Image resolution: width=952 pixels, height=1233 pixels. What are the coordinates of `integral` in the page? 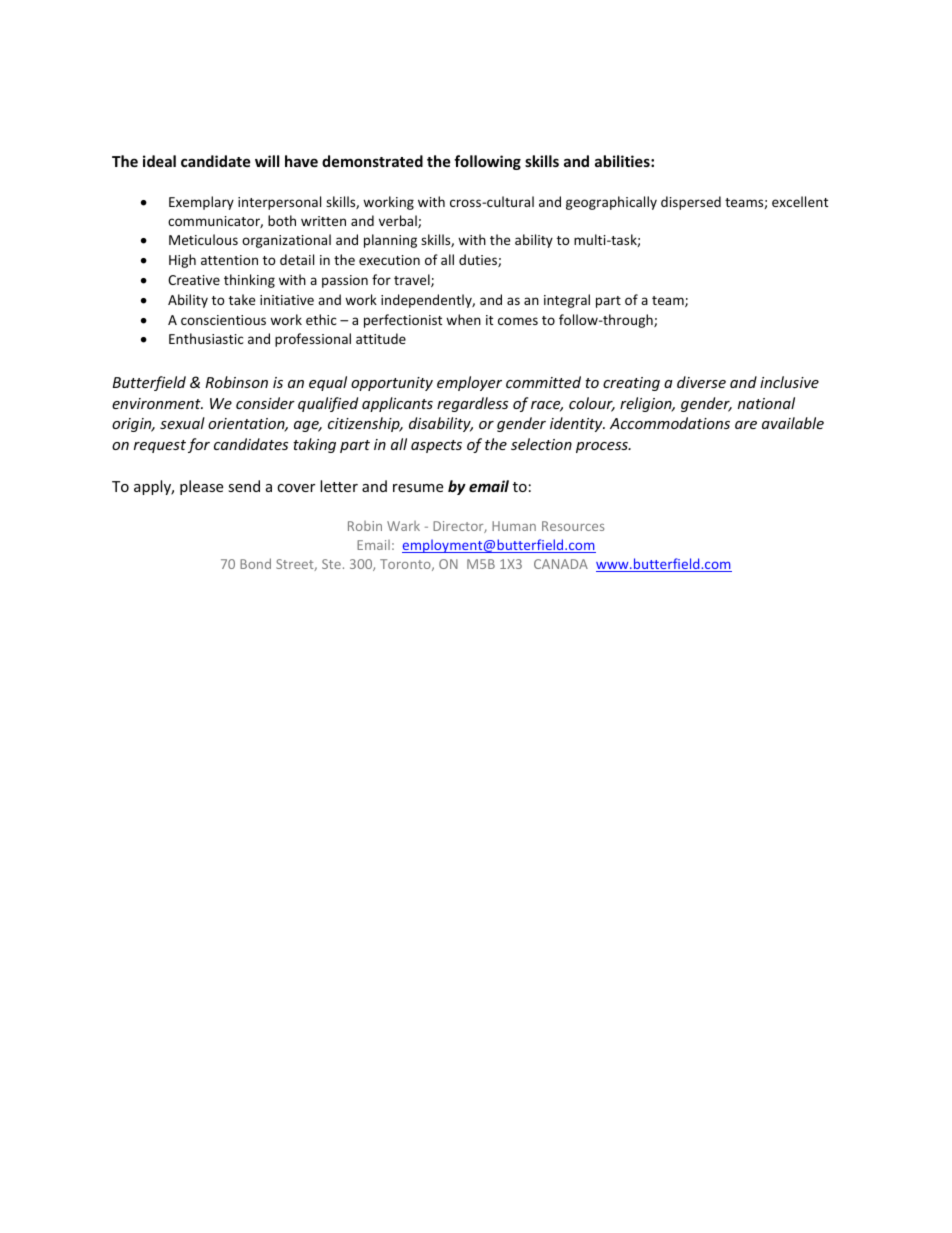 It's located at (567, 301).
